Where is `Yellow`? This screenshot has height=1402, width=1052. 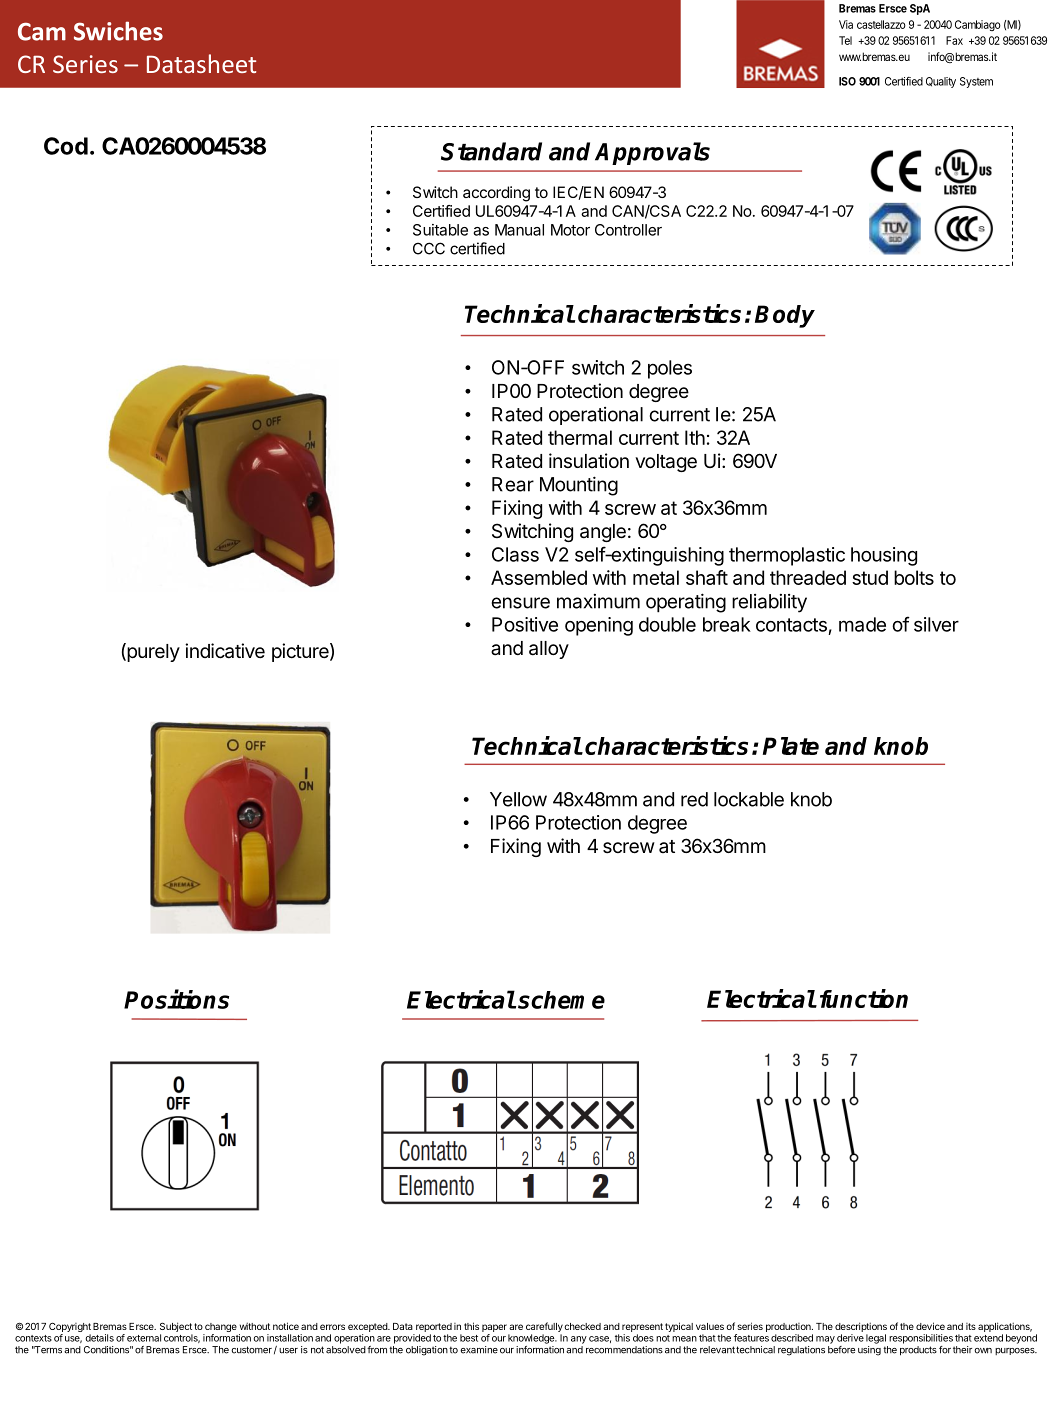
Yellow is located at coordinates (518, 799).
